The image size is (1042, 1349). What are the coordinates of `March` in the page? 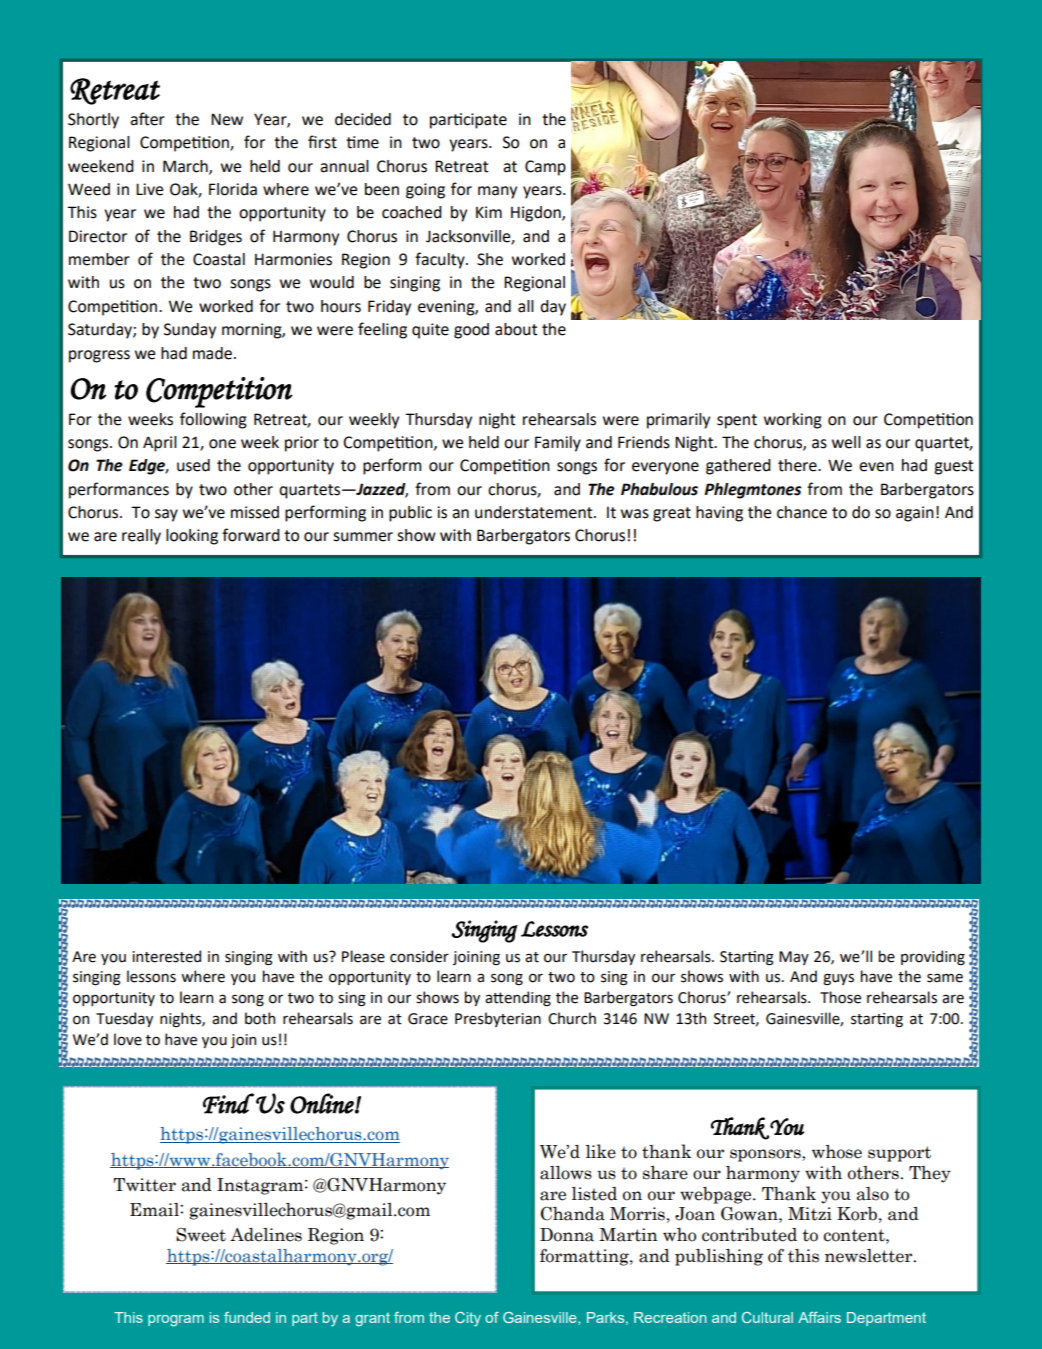 It's located at (186, 167).
